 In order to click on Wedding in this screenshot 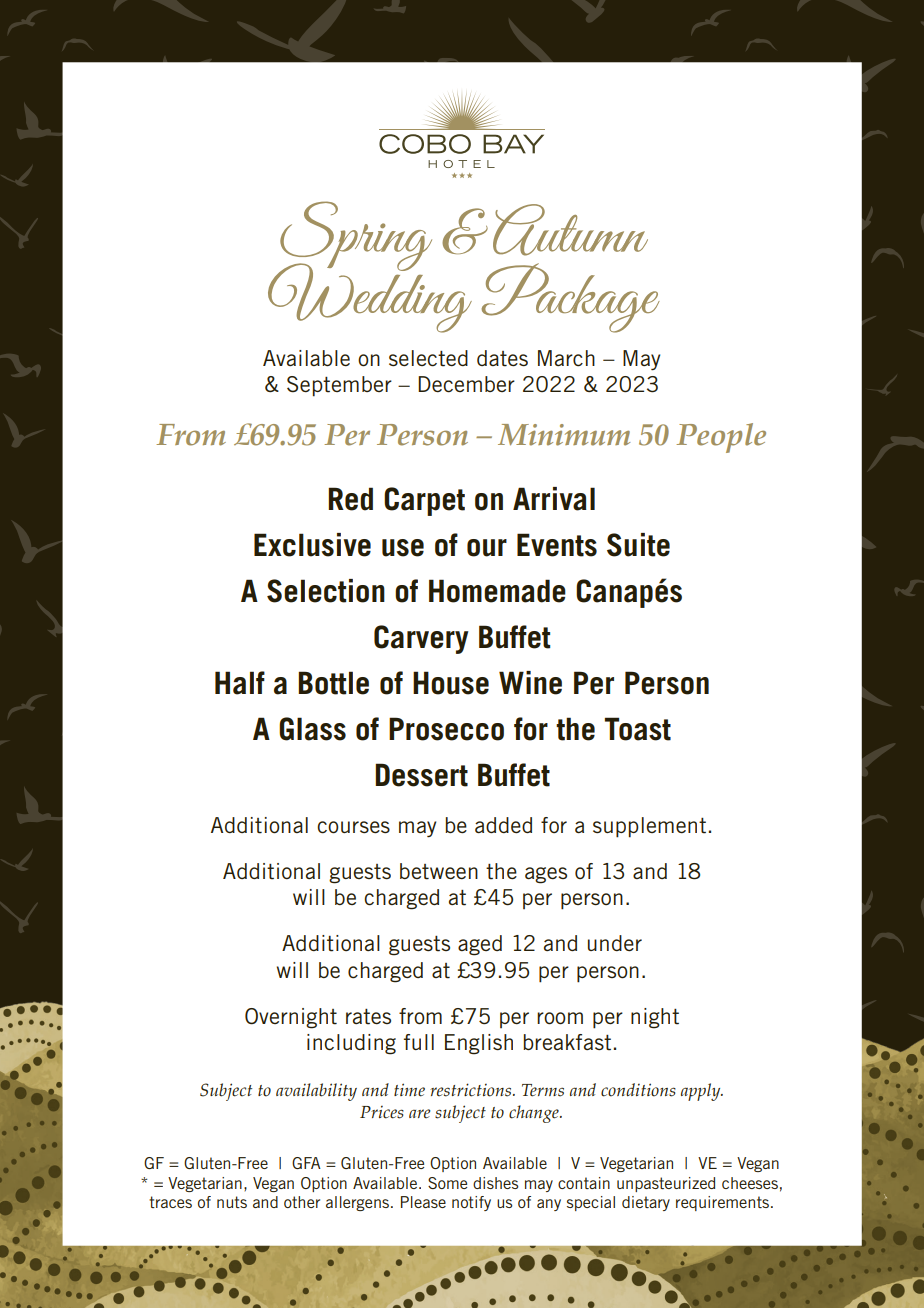, I will do `click(370, 295)`.
